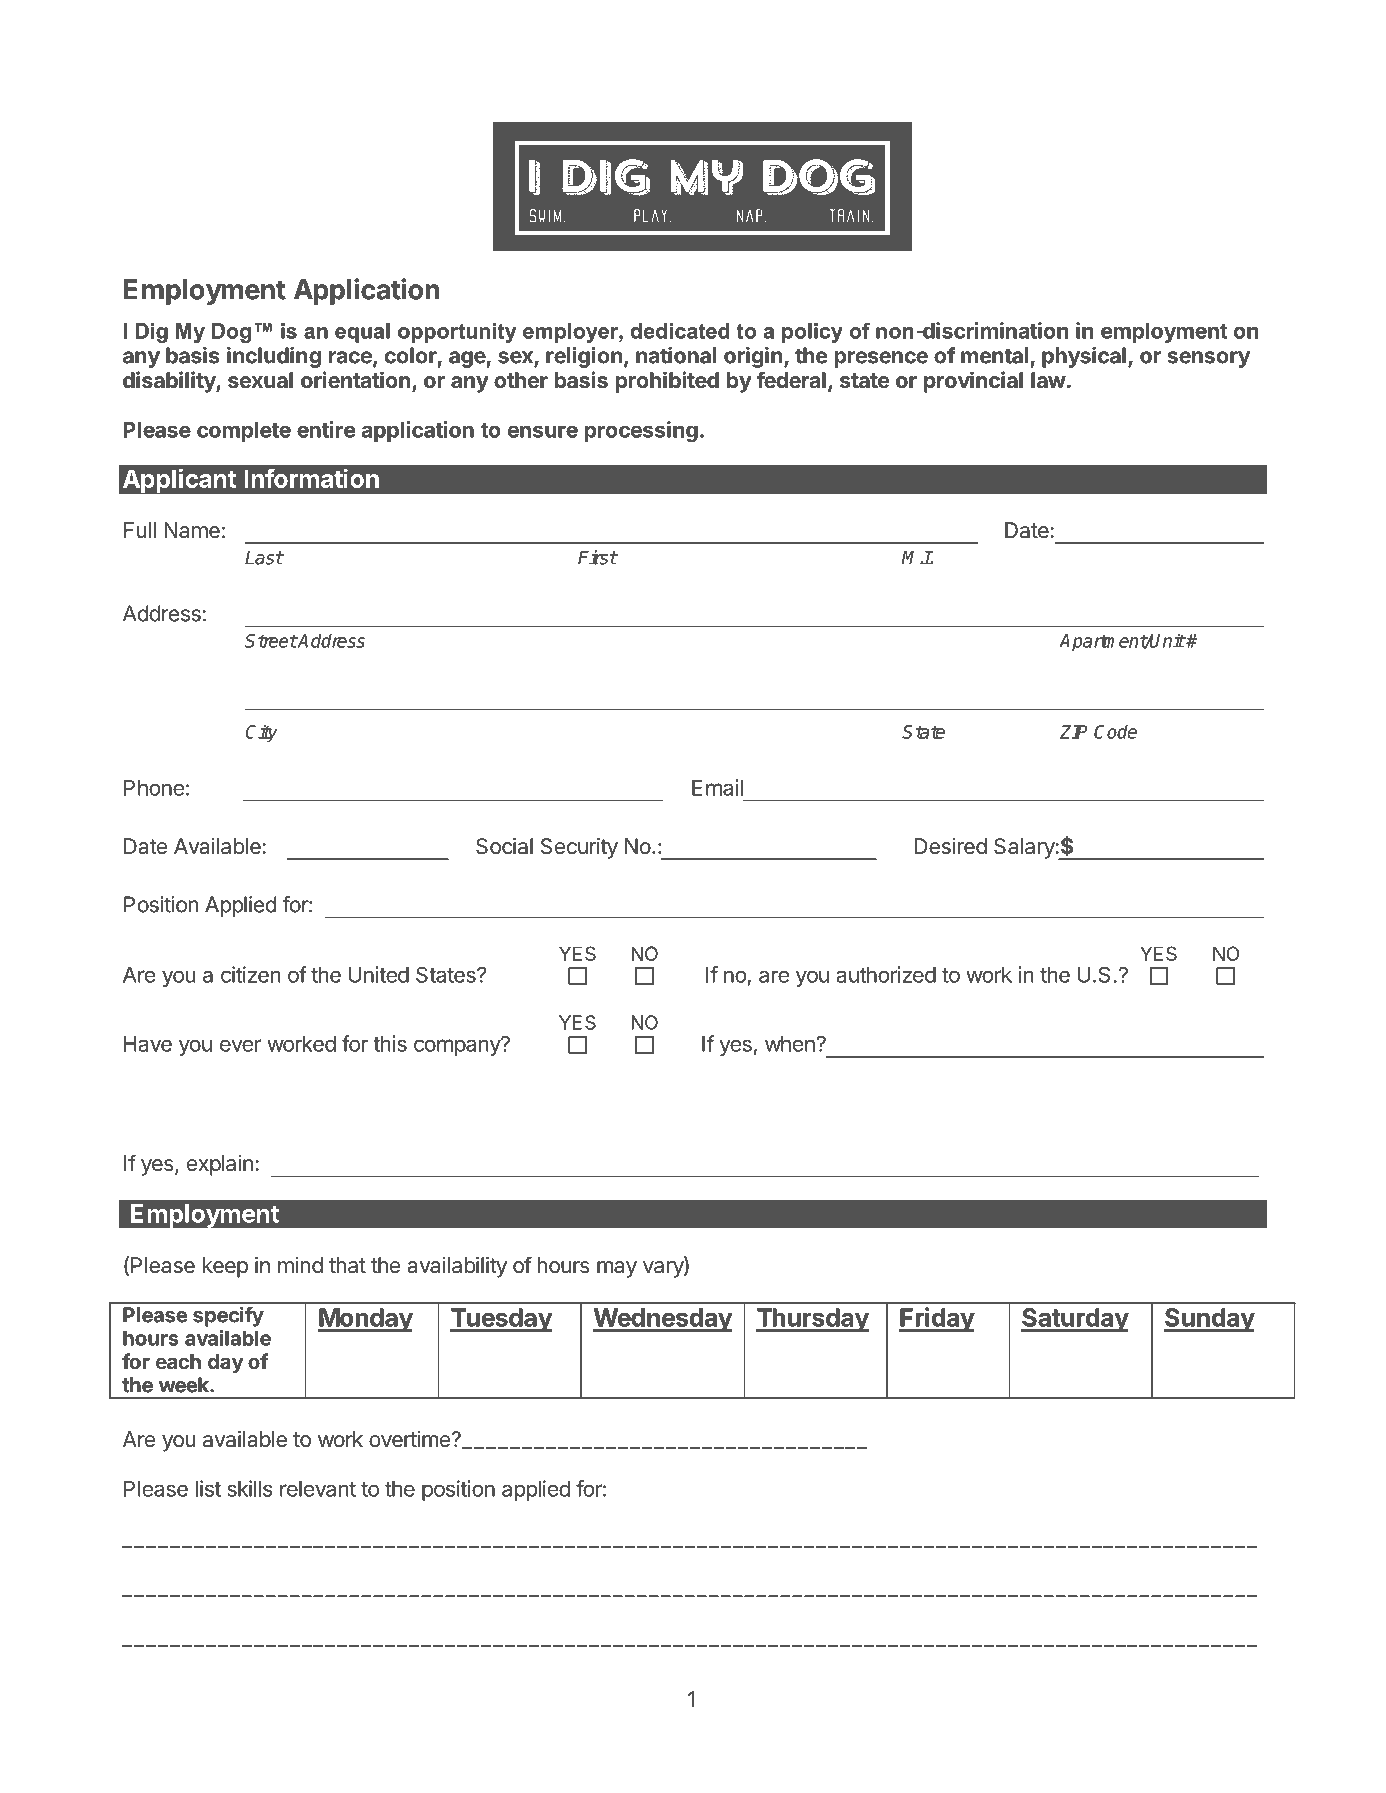 The image size is (1386, 1793). Describe the element at coordinates (662, 1320) in the screenshot. I see `Wednesday` at that location.
